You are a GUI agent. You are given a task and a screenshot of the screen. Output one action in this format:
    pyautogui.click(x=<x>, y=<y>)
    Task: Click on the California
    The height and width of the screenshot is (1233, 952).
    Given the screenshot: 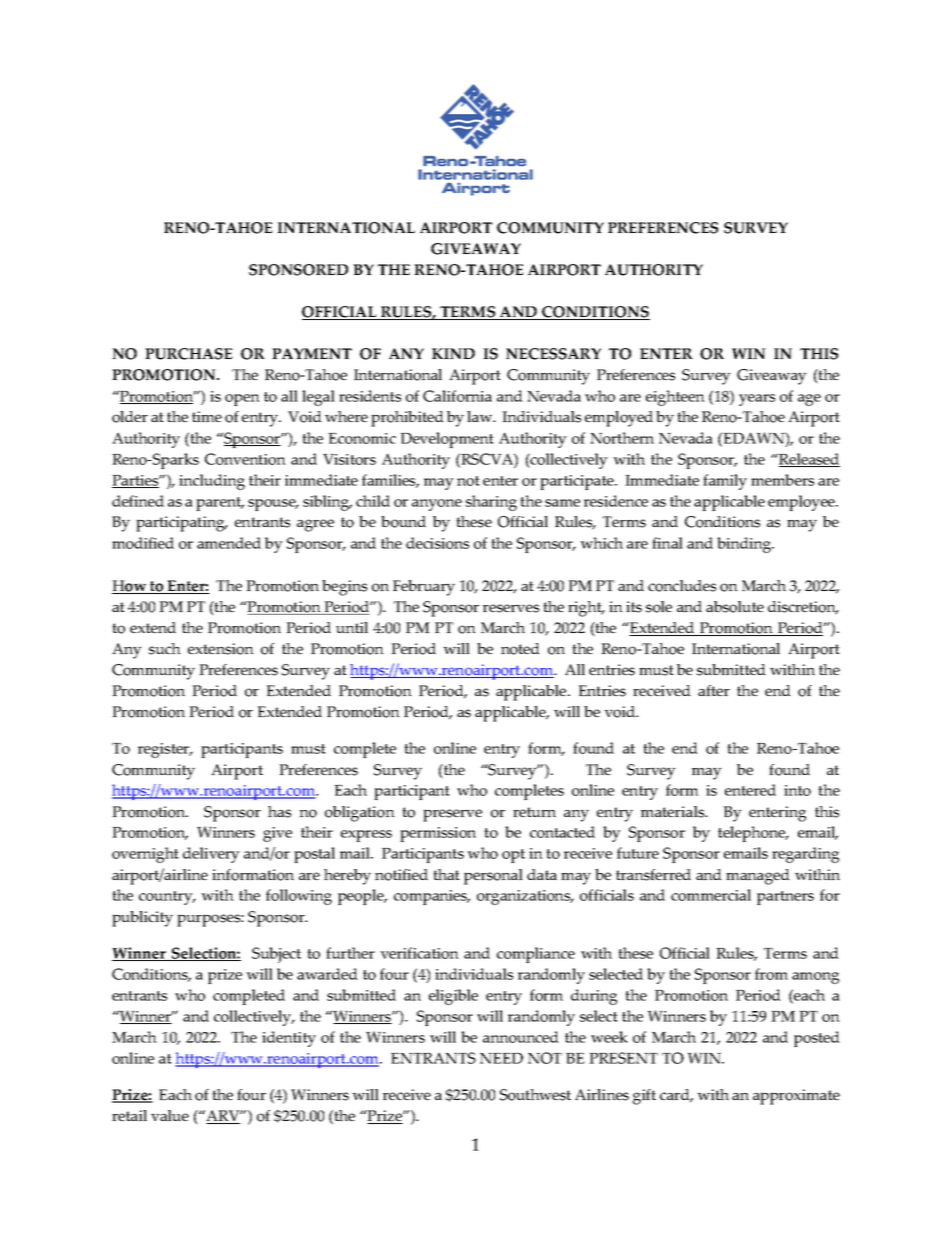 What is the action you would take?
    pyautogui.click(x=457, y=396)
